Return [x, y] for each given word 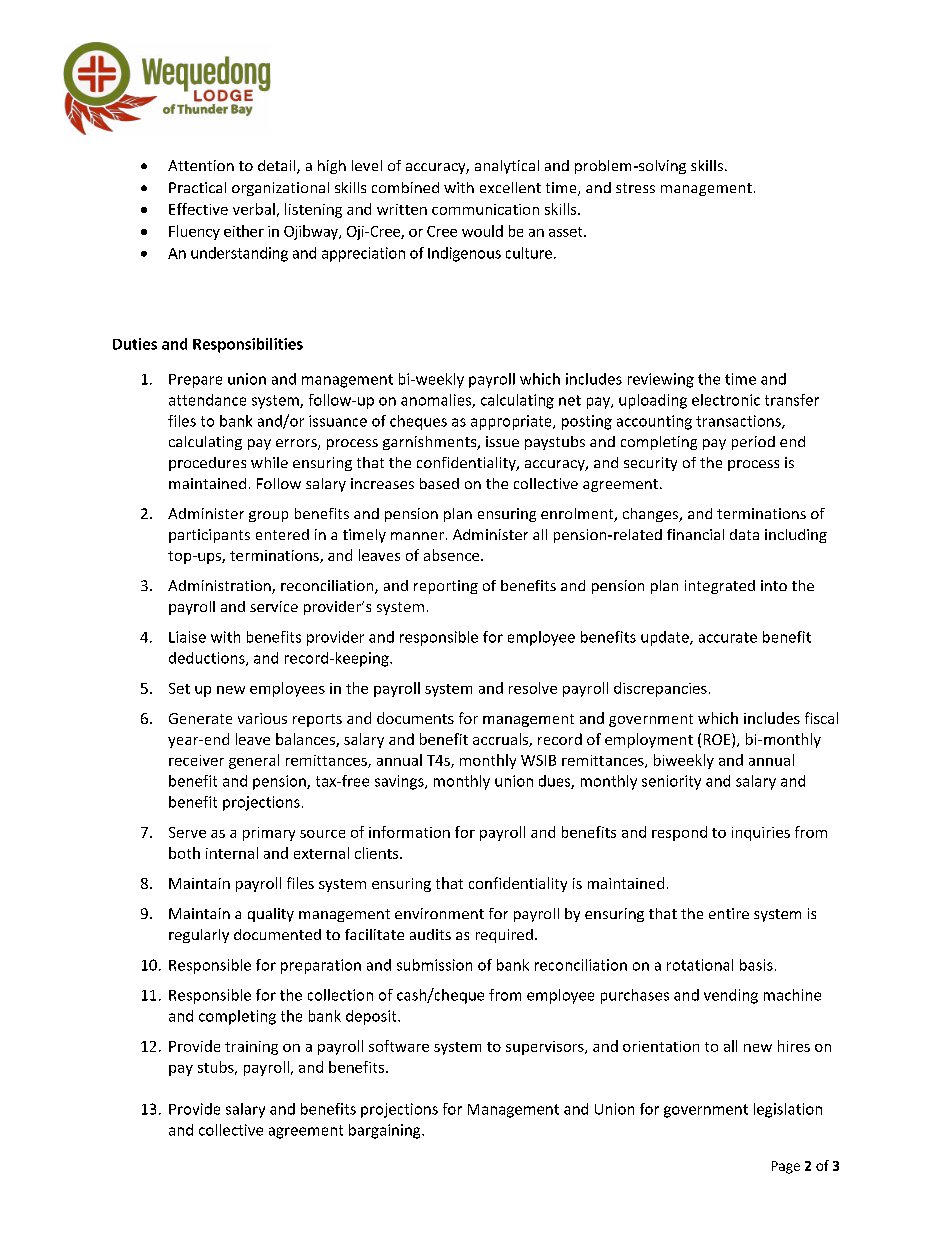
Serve [187, 832]
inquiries [761, 834]
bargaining [386, 1131]
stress [635, 188]
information [409, 832]
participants [209, 536]
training [251, 1048]
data [744, 534]
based [439, 483]
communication [485, 209]
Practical [197, 187]
